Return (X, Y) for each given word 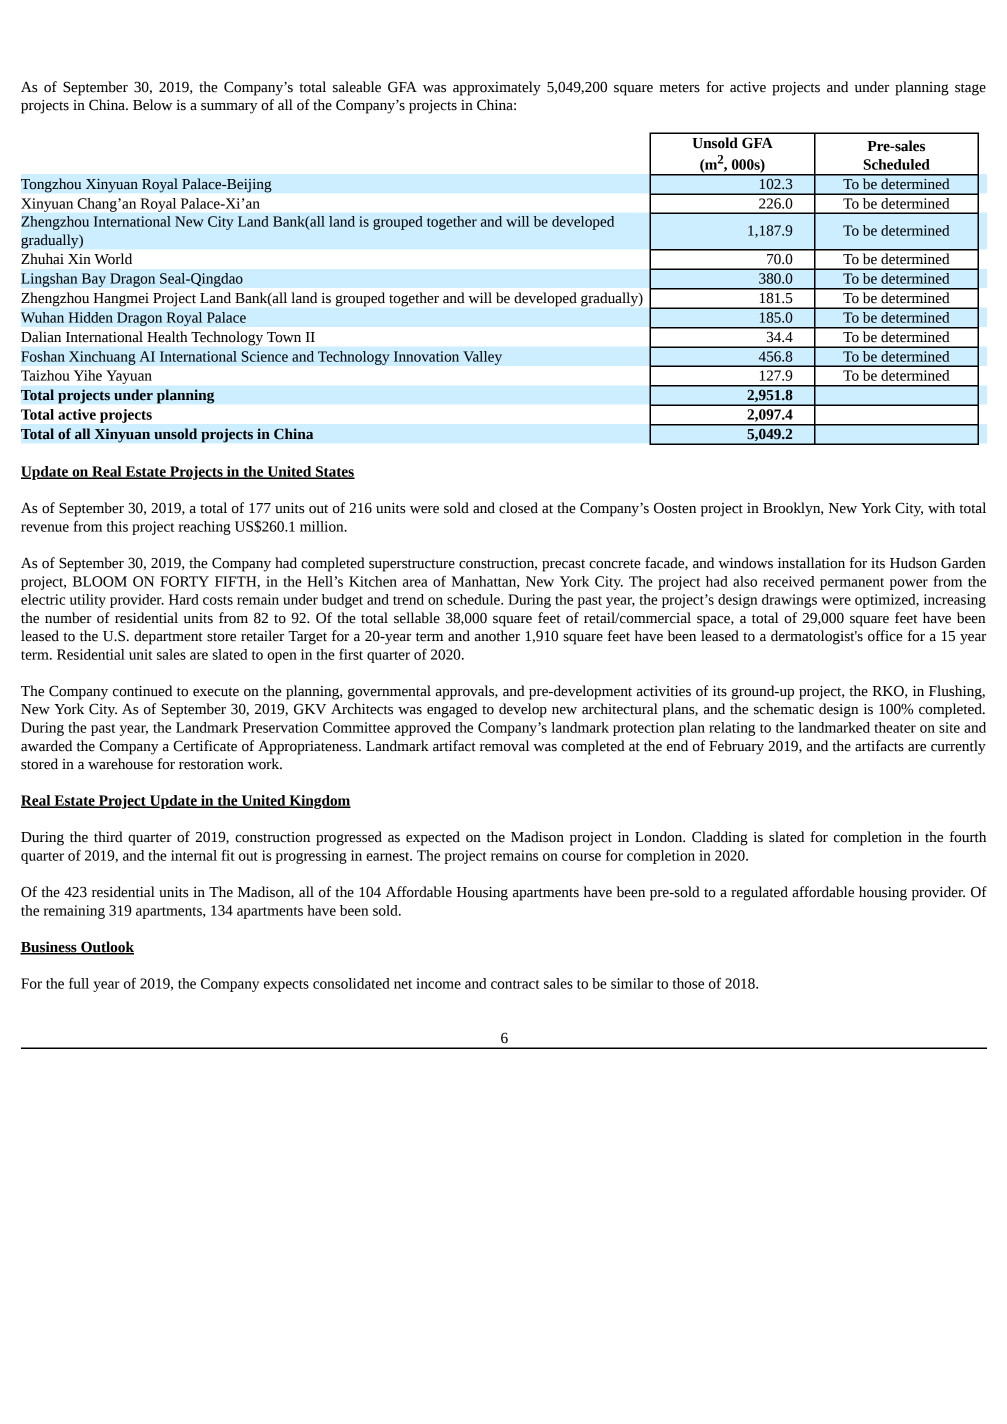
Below (152, 105)
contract (515, 984)
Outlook (106, 947)
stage (970, 89)
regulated (759, 893)
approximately (497, 88)
